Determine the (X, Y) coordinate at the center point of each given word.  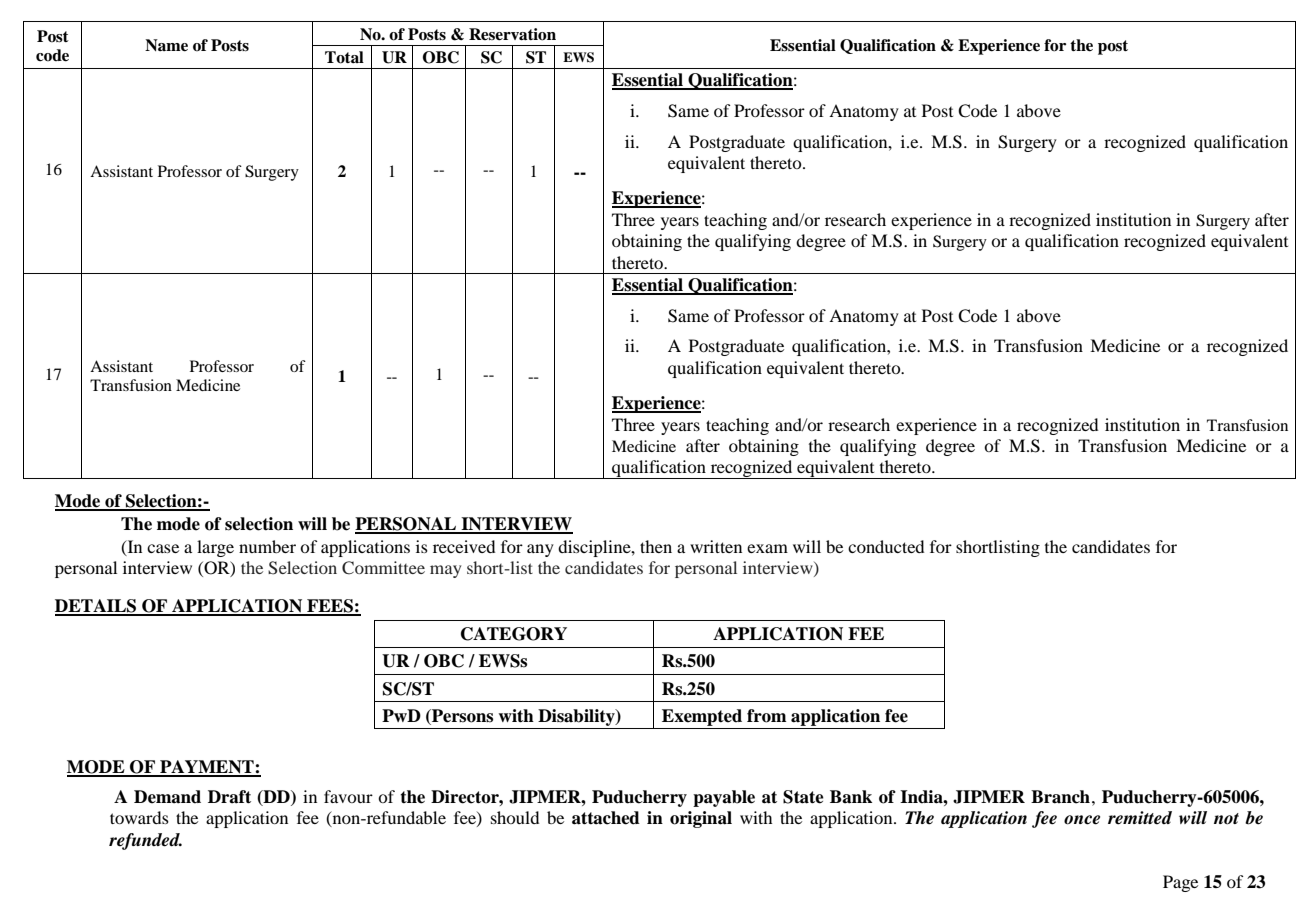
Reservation (512, 34)
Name (166, 45)
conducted (886, 546)
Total (344, 57)
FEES (330, 607)
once (1082, 820)
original (701, 819)
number (267, 546)
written (716, 546)
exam (767, 548)
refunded (145, 841)
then (656, 546)
